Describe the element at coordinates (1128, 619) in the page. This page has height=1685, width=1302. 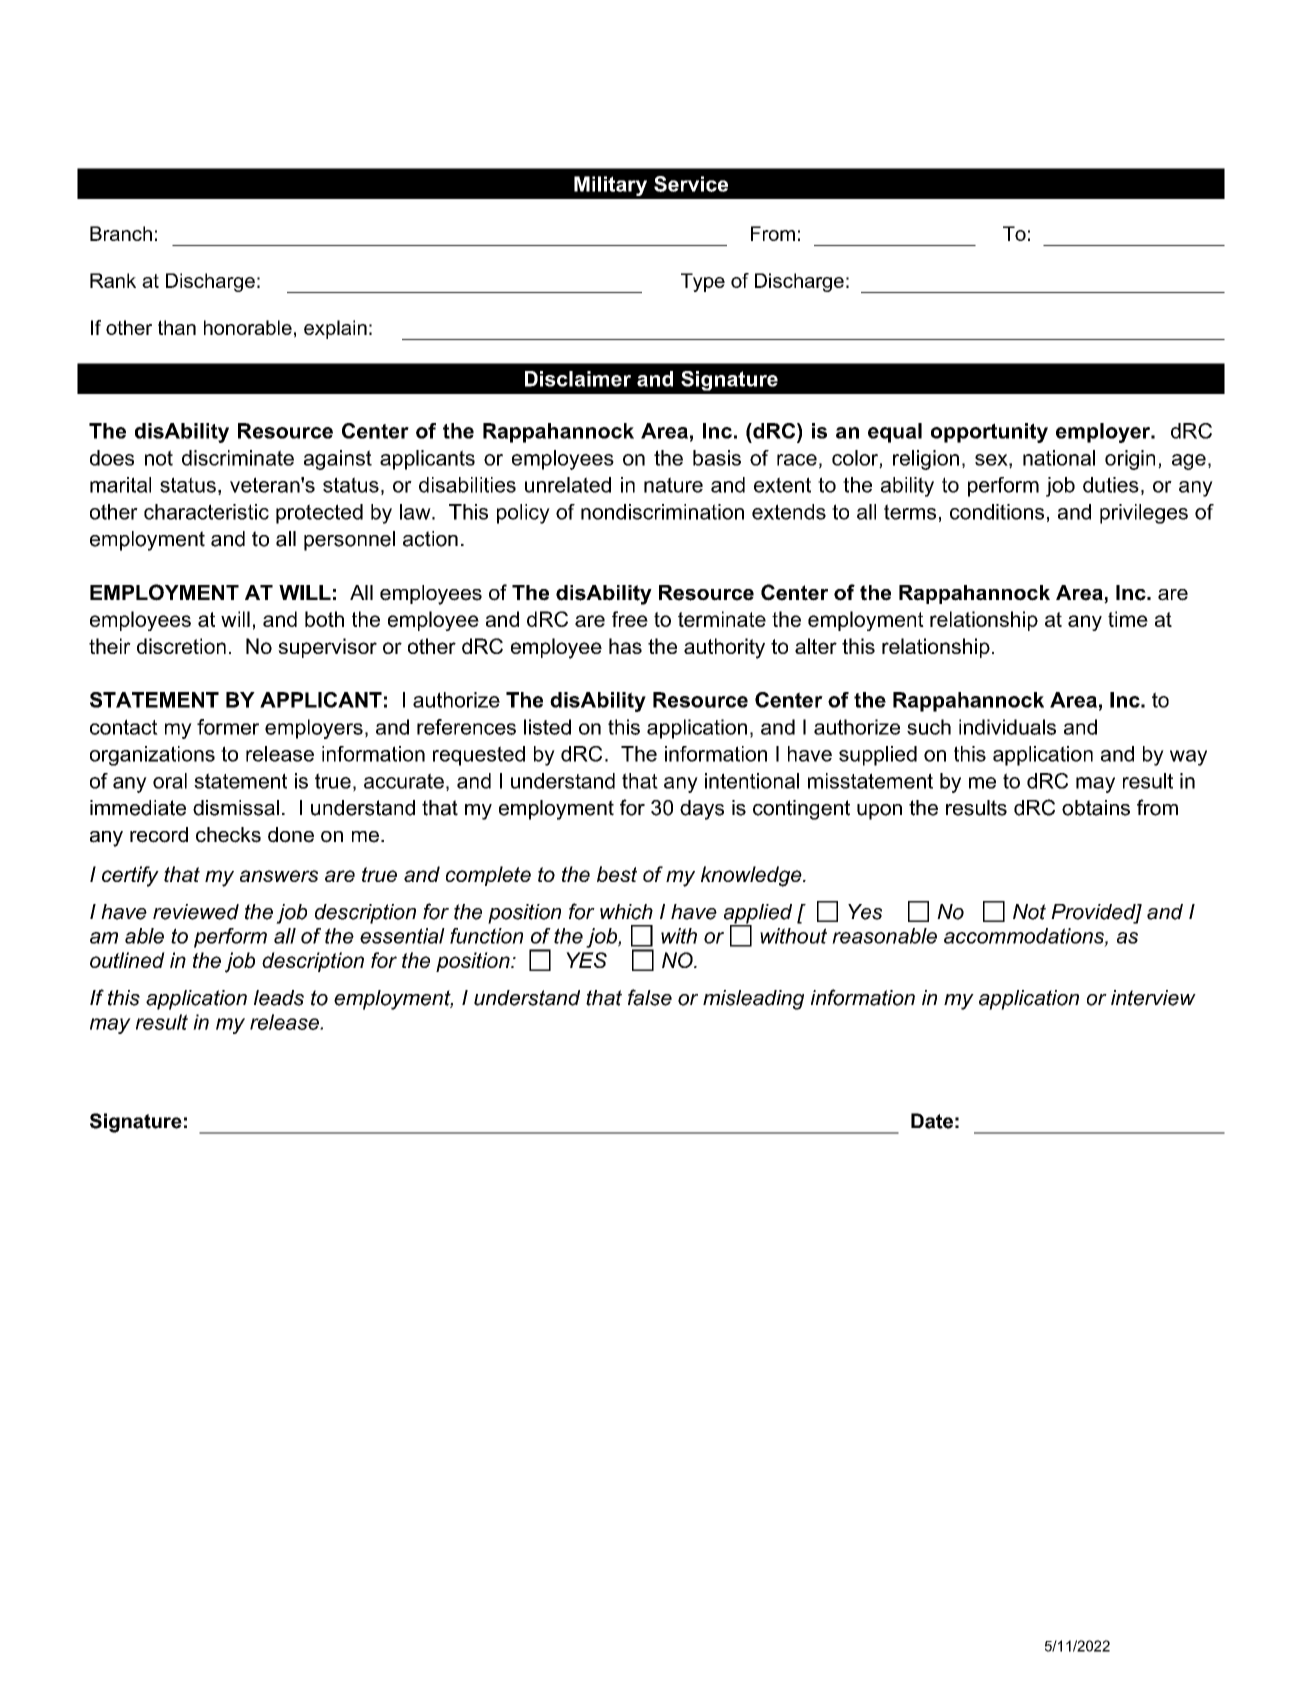
I see `time` at that location.
